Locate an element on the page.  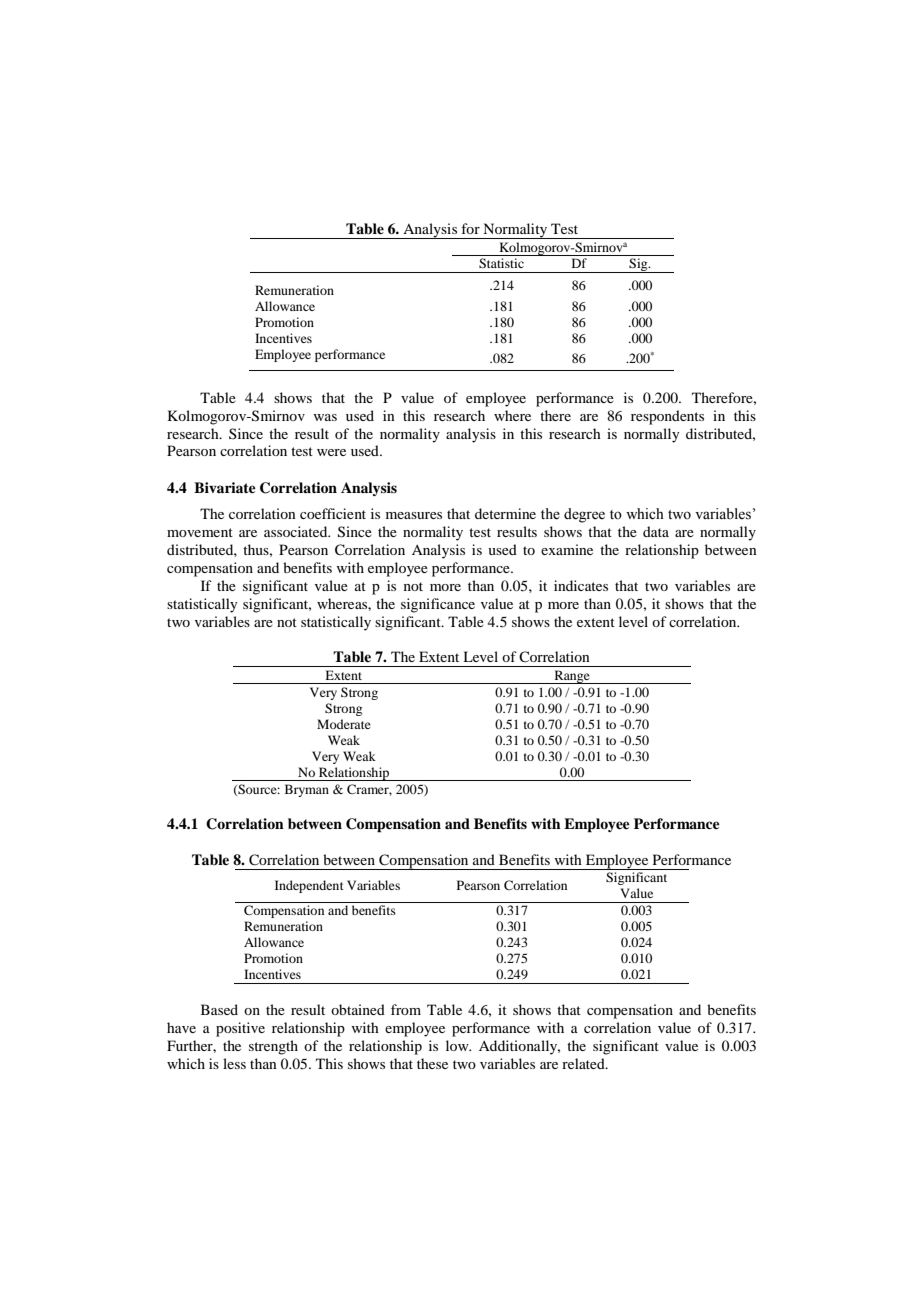
significance is located at coordinates (438, 605).
